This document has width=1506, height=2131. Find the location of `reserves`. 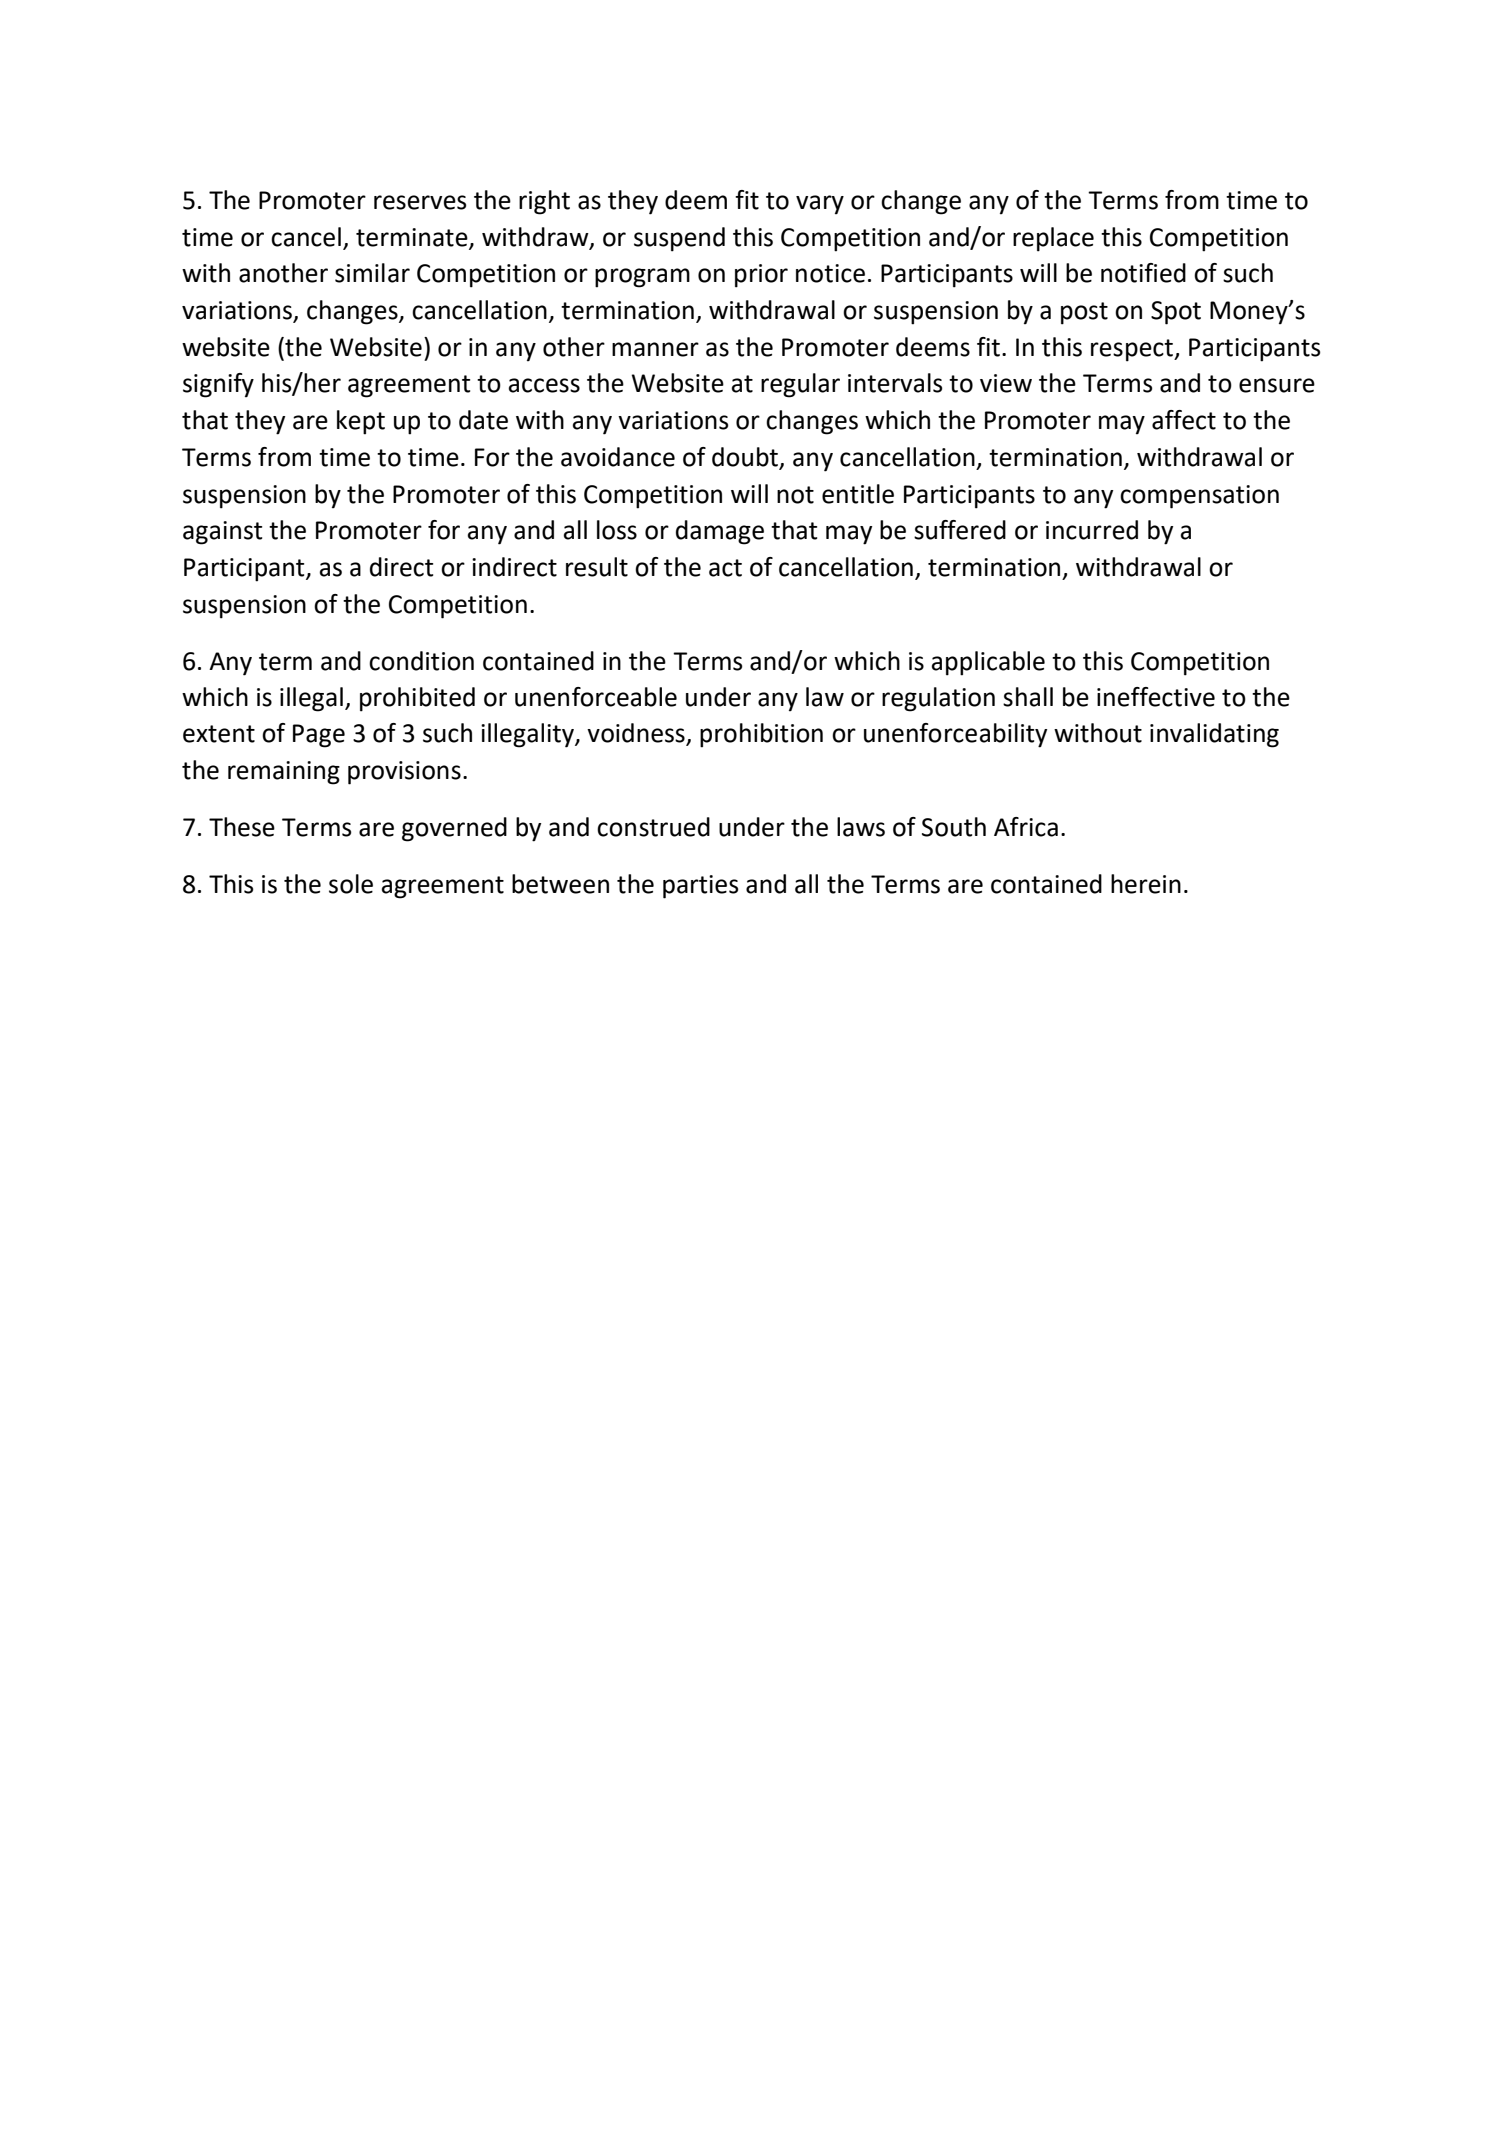

reserves is located at coordinates (420, 202).
